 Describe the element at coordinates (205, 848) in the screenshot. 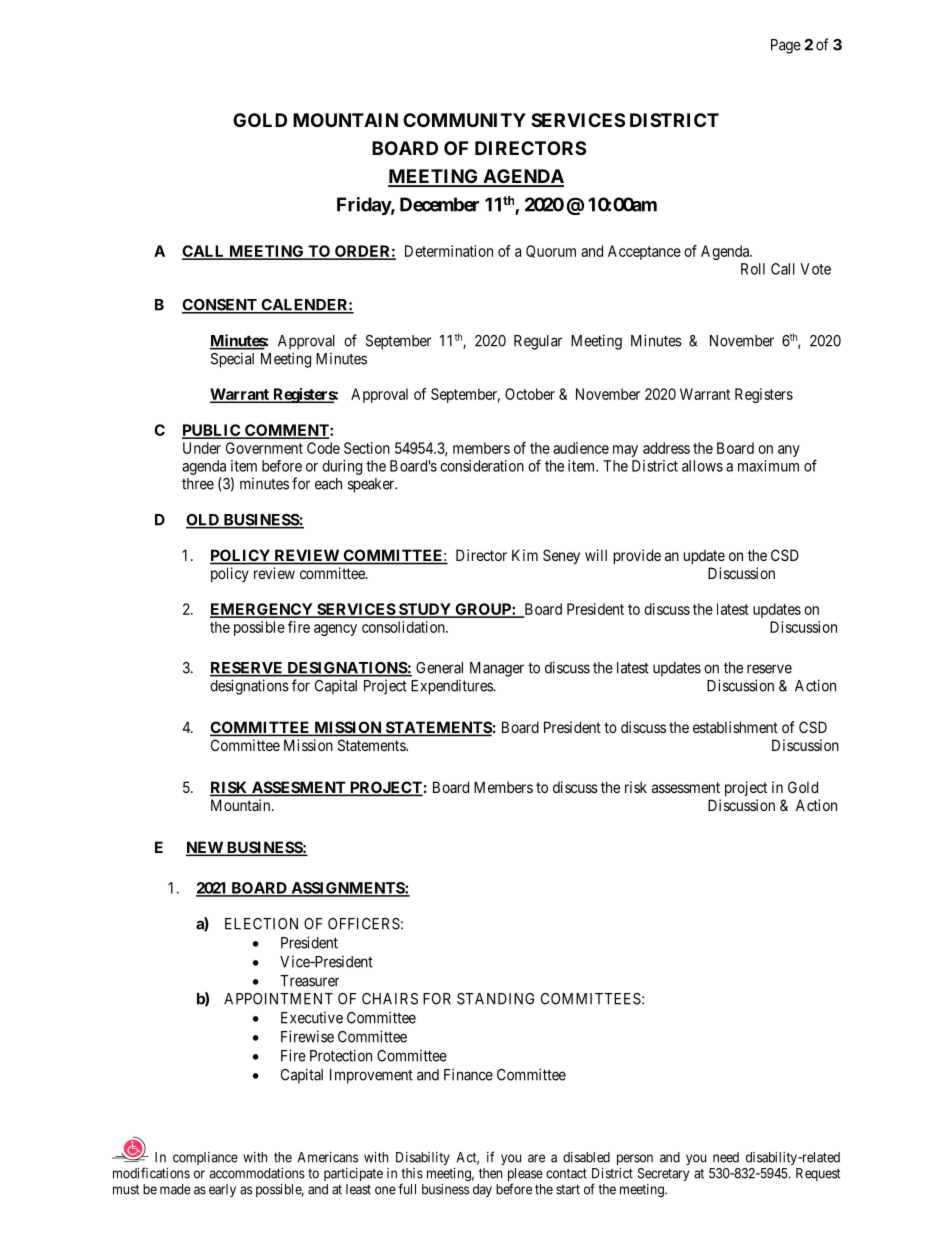

I see `NEW` at that location.
